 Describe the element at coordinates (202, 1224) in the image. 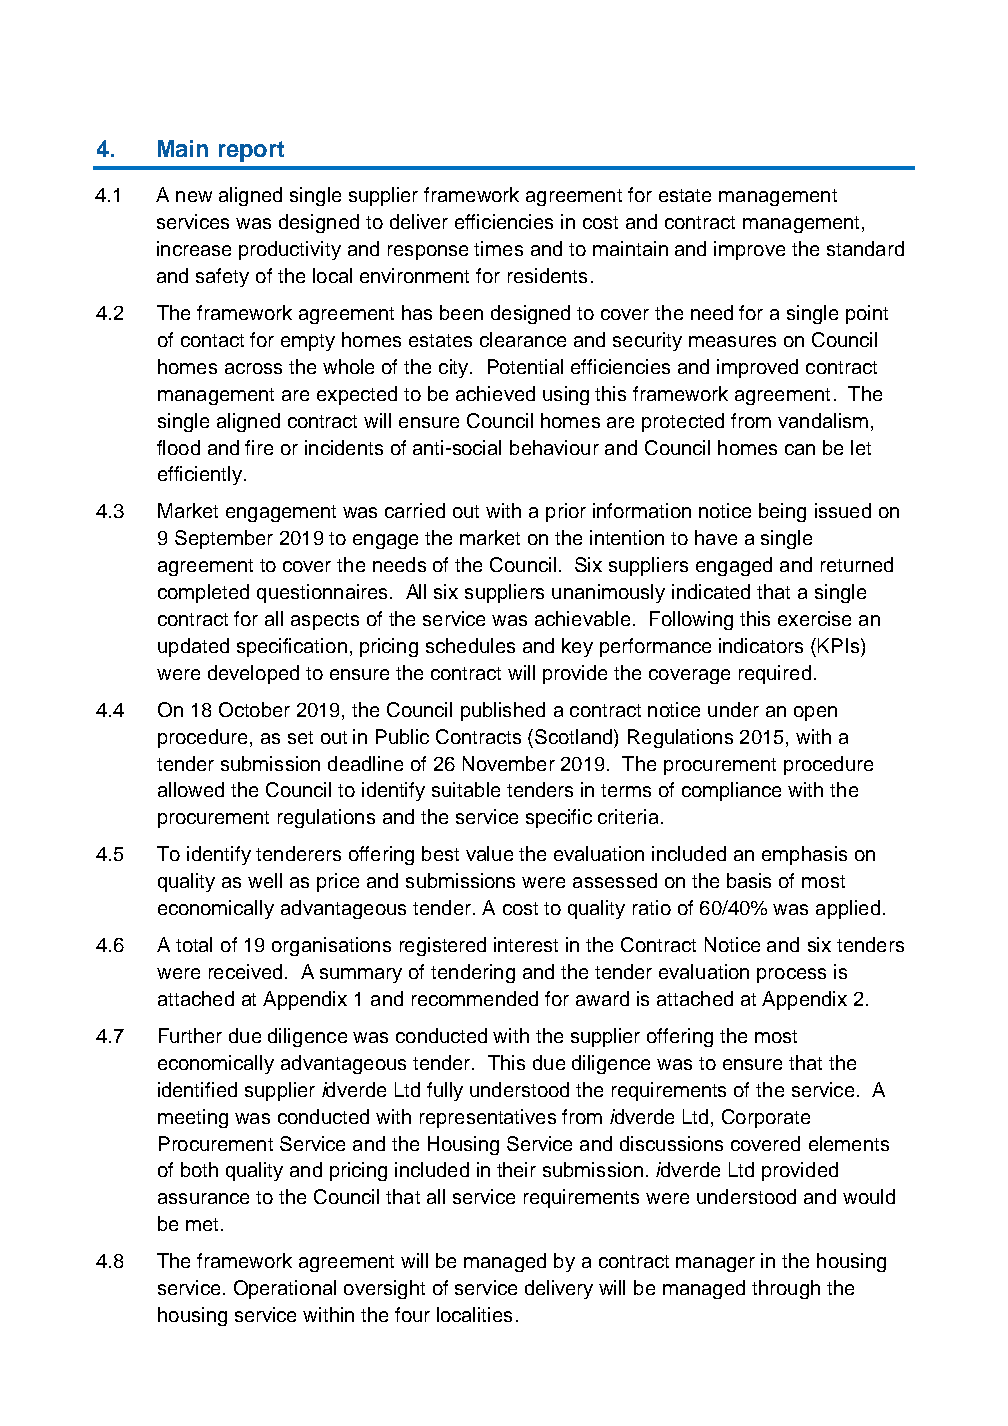

I see `met` at that location.
